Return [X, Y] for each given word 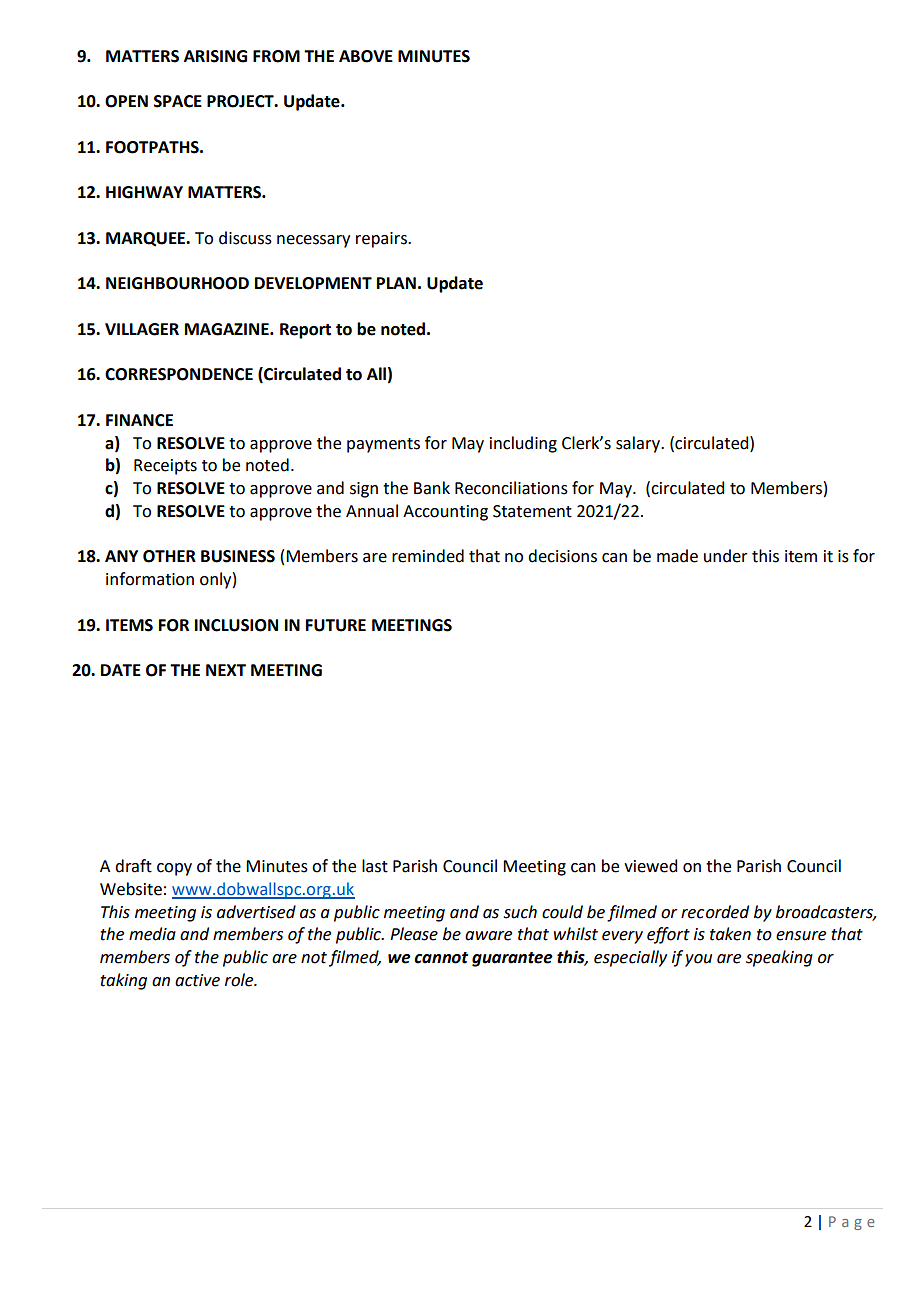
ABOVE [366, 56]
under [726, 556]
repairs [382, 240]
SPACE [178, 101]
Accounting [445, 513]
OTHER [169, 556]
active [197, 980]
